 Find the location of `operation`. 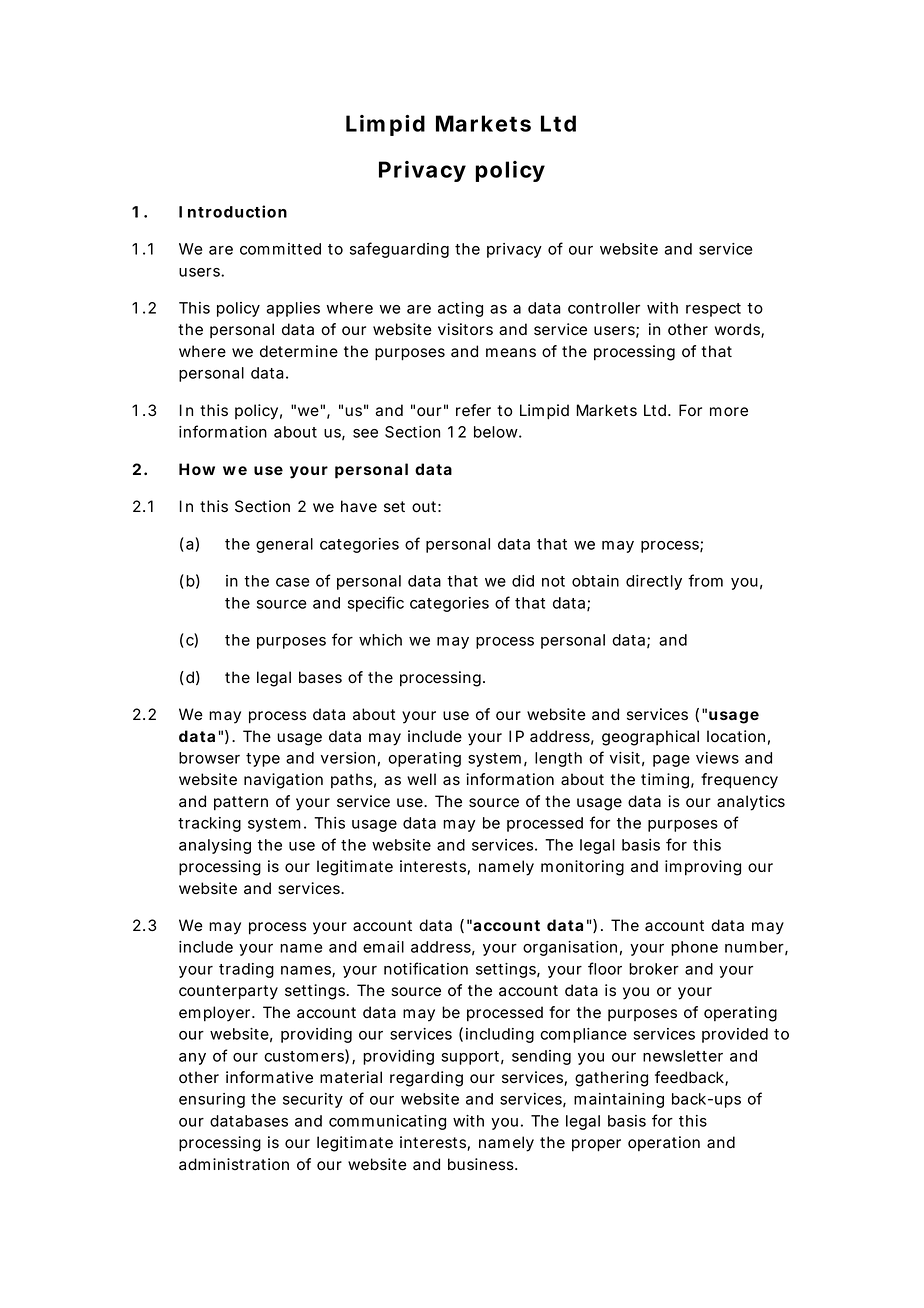

operation is located at coordinates (664, 1143).
